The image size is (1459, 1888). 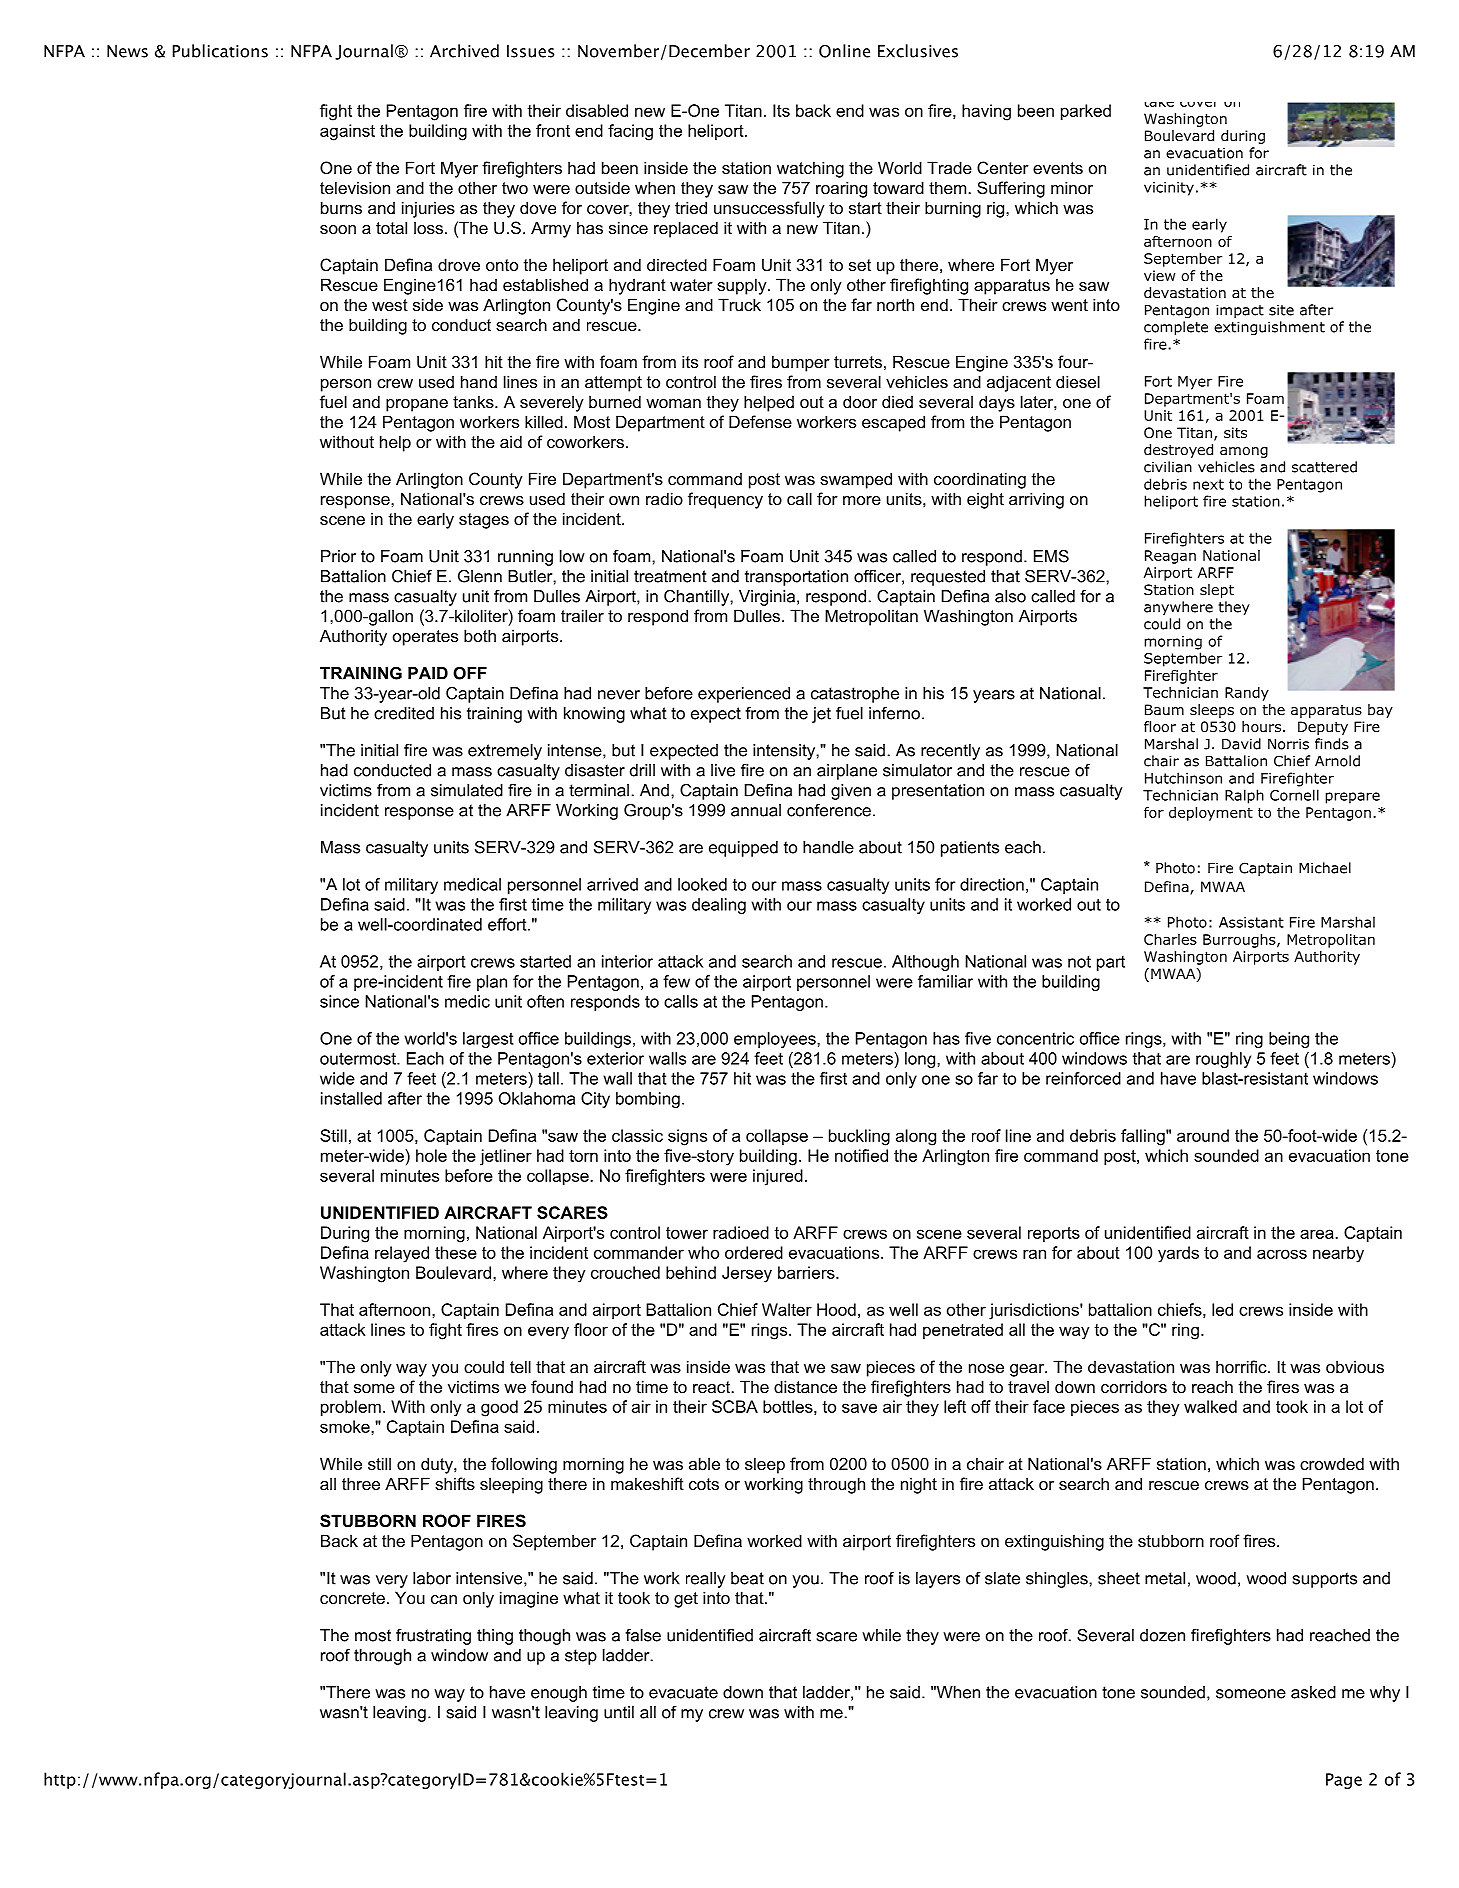 What do you see at coordinates (1313, 1692) in the document?
I see `asked` at bounding box center [1313, 1692].
